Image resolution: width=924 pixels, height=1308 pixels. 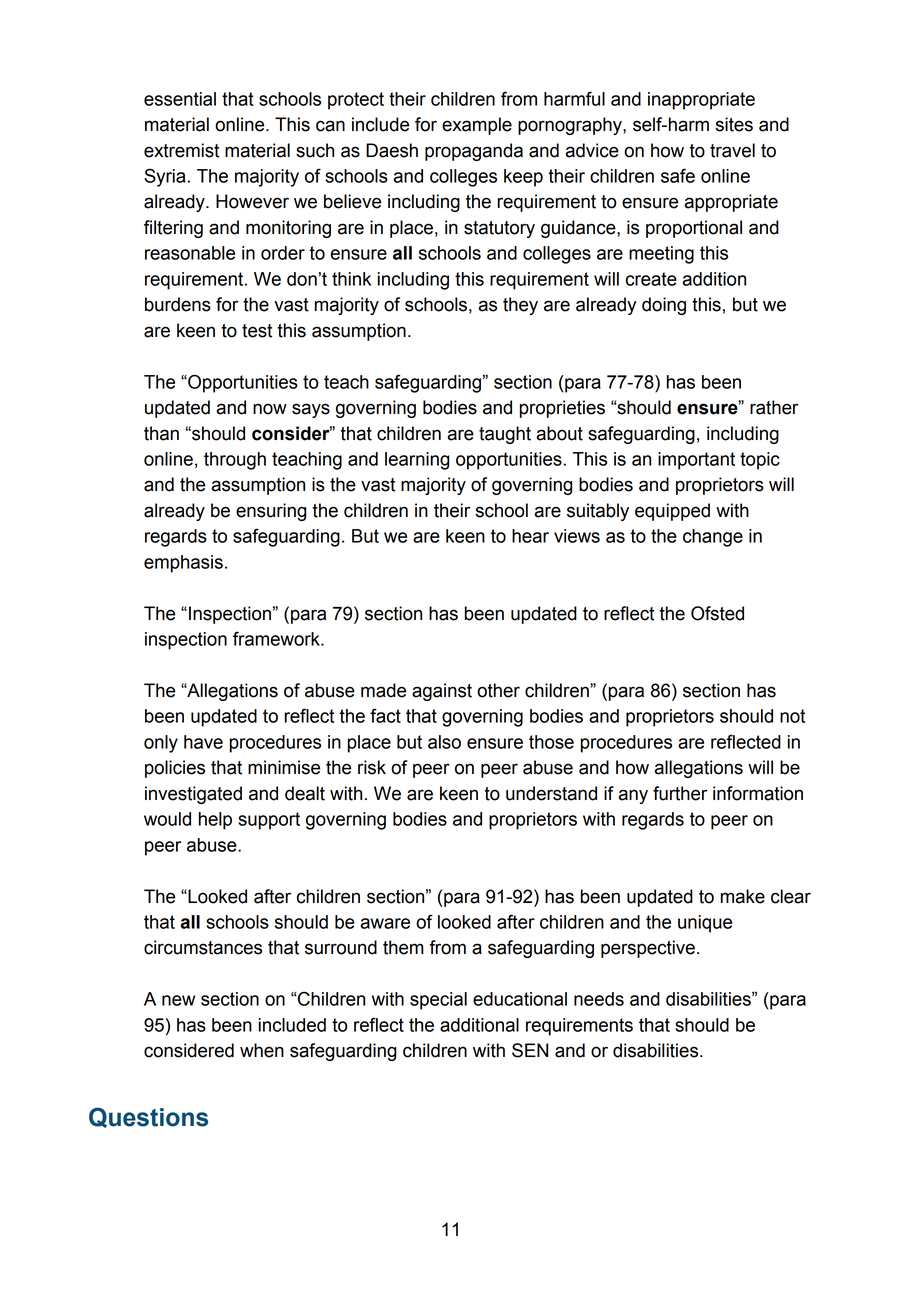 What do you see at coordinates (505, 435) in the screenshot?
I see `taught` at bounding box center [505, 435].
